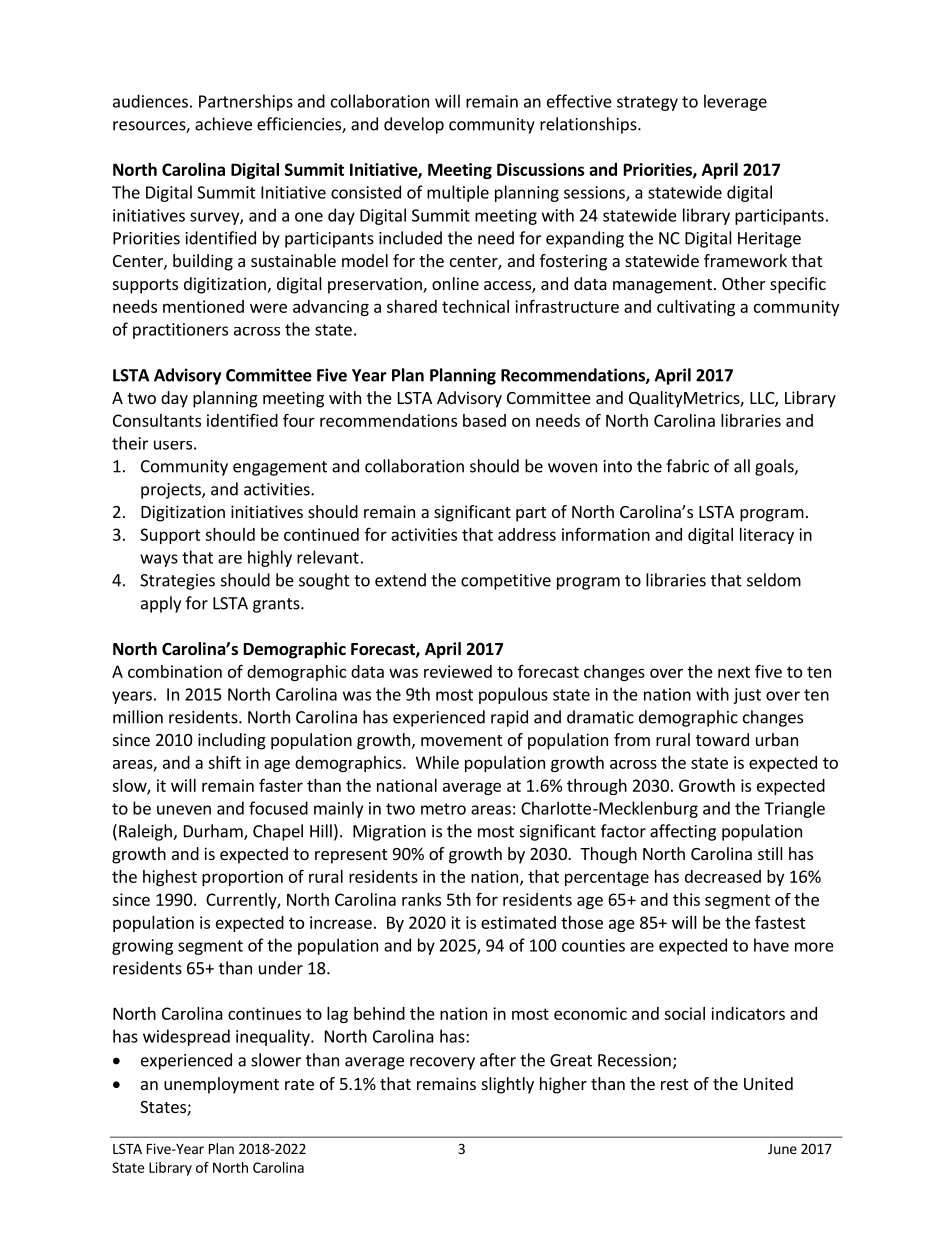 Image resolution: width=952 pixels, height=1233 pixels. What do you see at coordinates (484, 420) in the image?
I see `based` at bounding box center [484, 420].
